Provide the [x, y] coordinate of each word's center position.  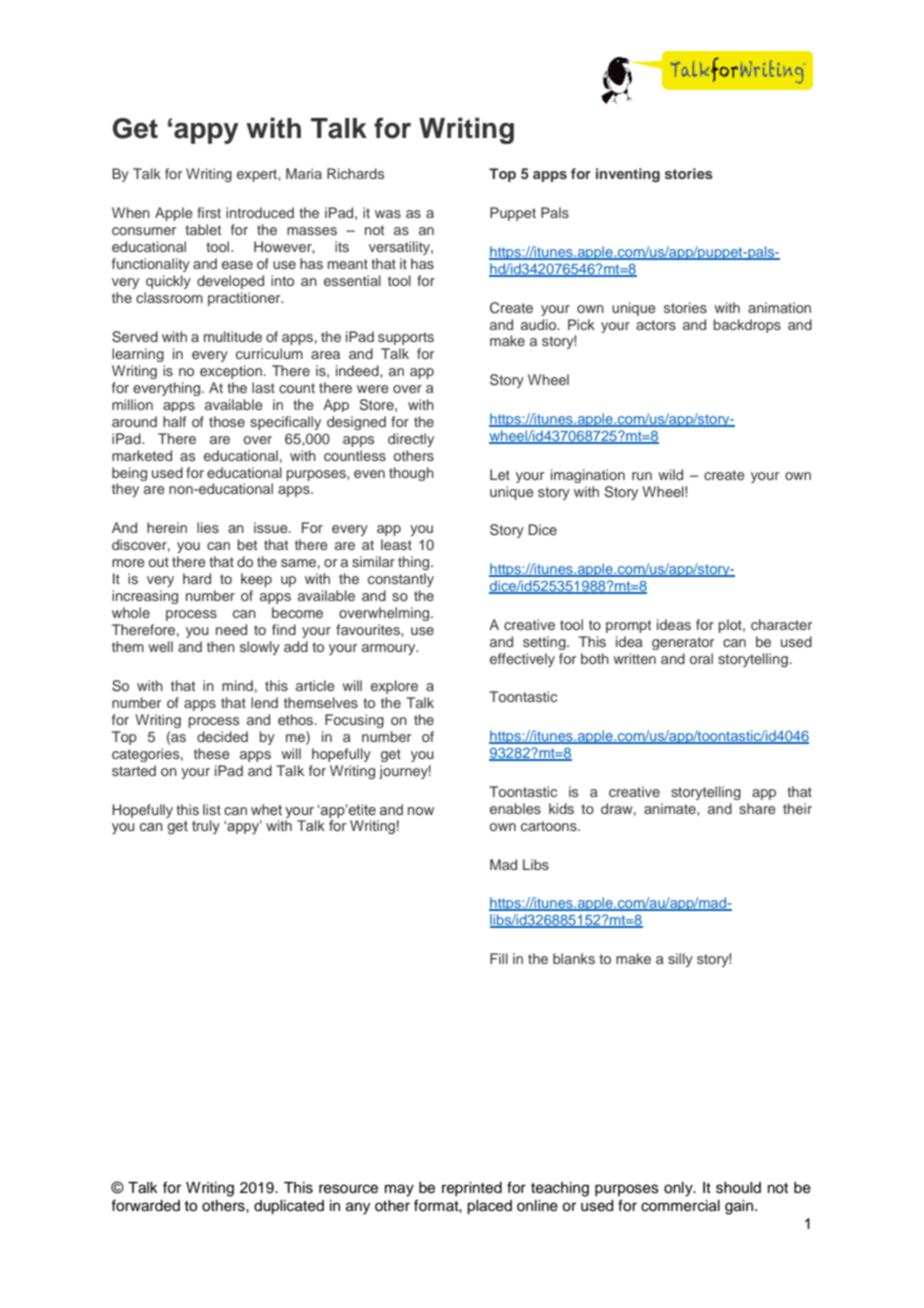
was [388, 214]
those [227, 421]
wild [670, 474]
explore [394, 687]
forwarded [145, 1205]
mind [237, 685]
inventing [628, 175]
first [209, 212]
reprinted [472, 1189]
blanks [574, 958]
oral [701, 658]
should [738, 1188]
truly [206, 827]
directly [411, 440]
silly [680, 960]
